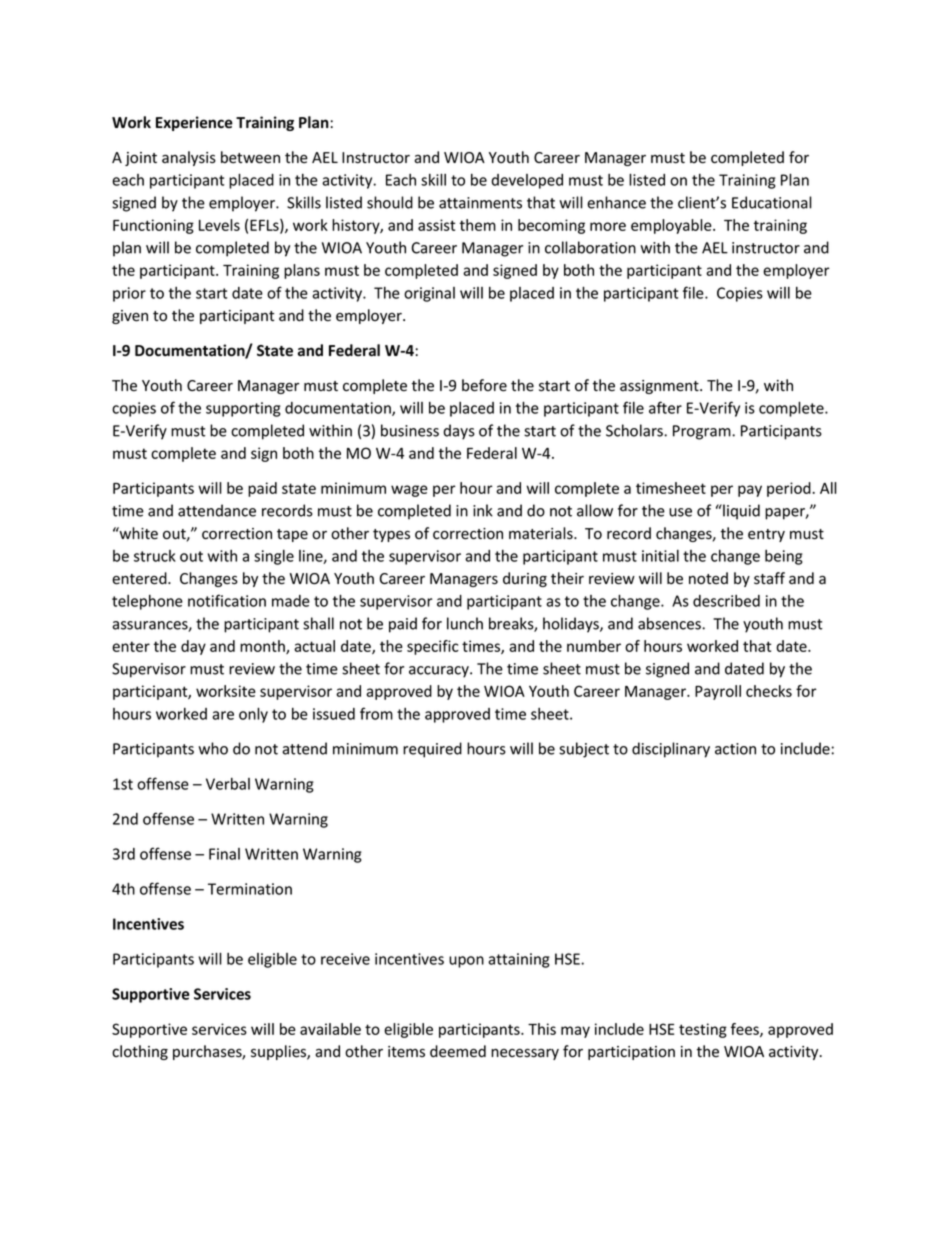  I want to click on supporting, so click(243, 409).
